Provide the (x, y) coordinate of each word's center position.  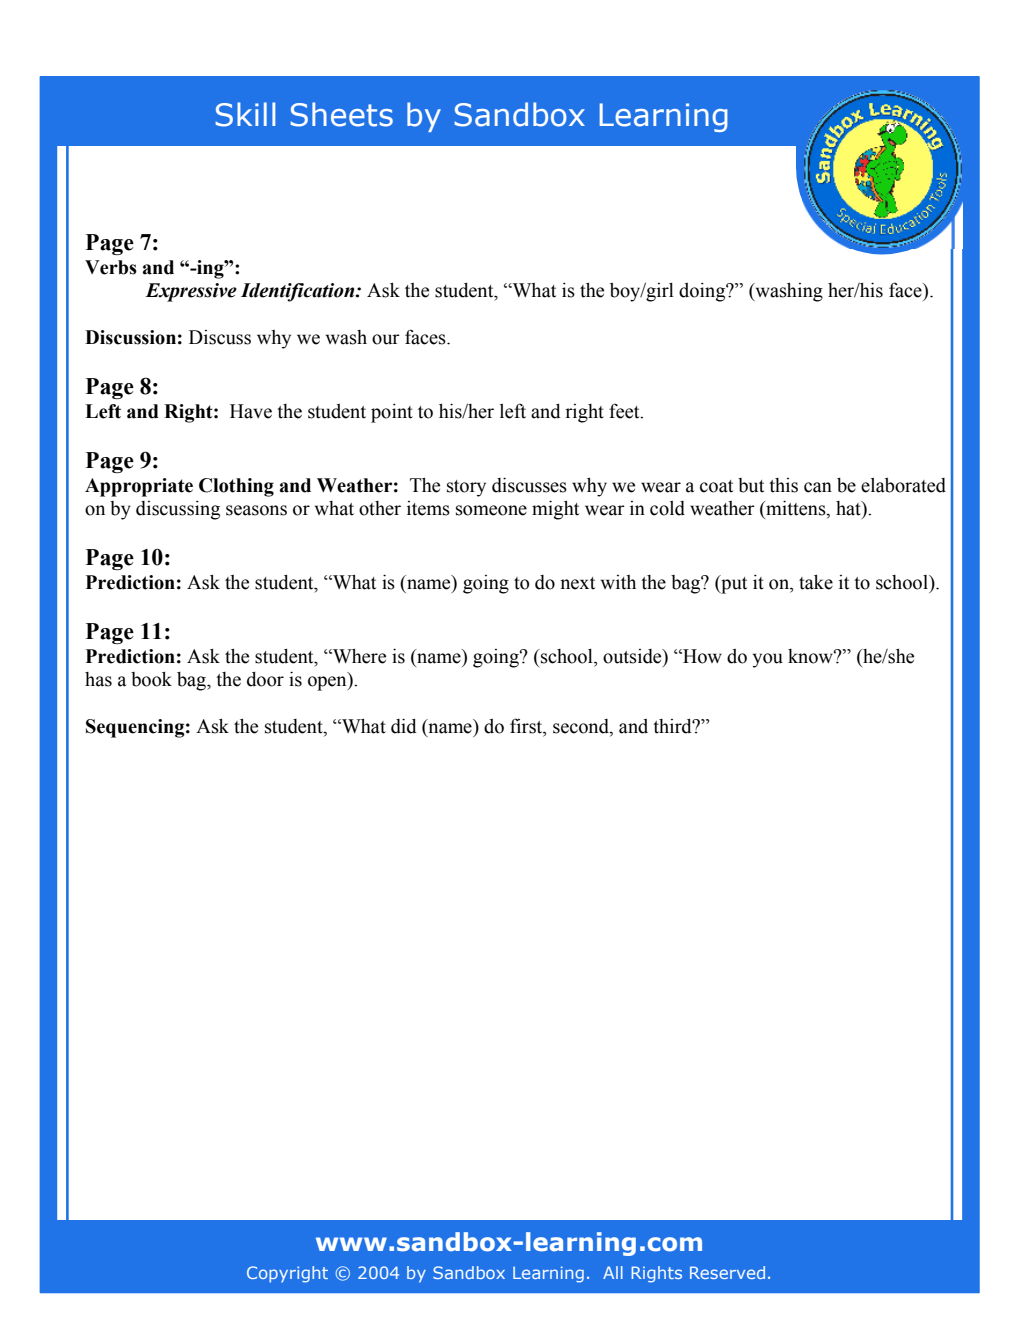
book (151, 679)
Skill (245, 114)
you (768, 660)
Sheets (342, 114)
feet (625, 411)
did (404, 726)
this (783, 485)
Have (251, 411)
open (328, 683)
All (613, 1272)
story (466, 488)
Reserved (727, 1272)
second (582, 727)
